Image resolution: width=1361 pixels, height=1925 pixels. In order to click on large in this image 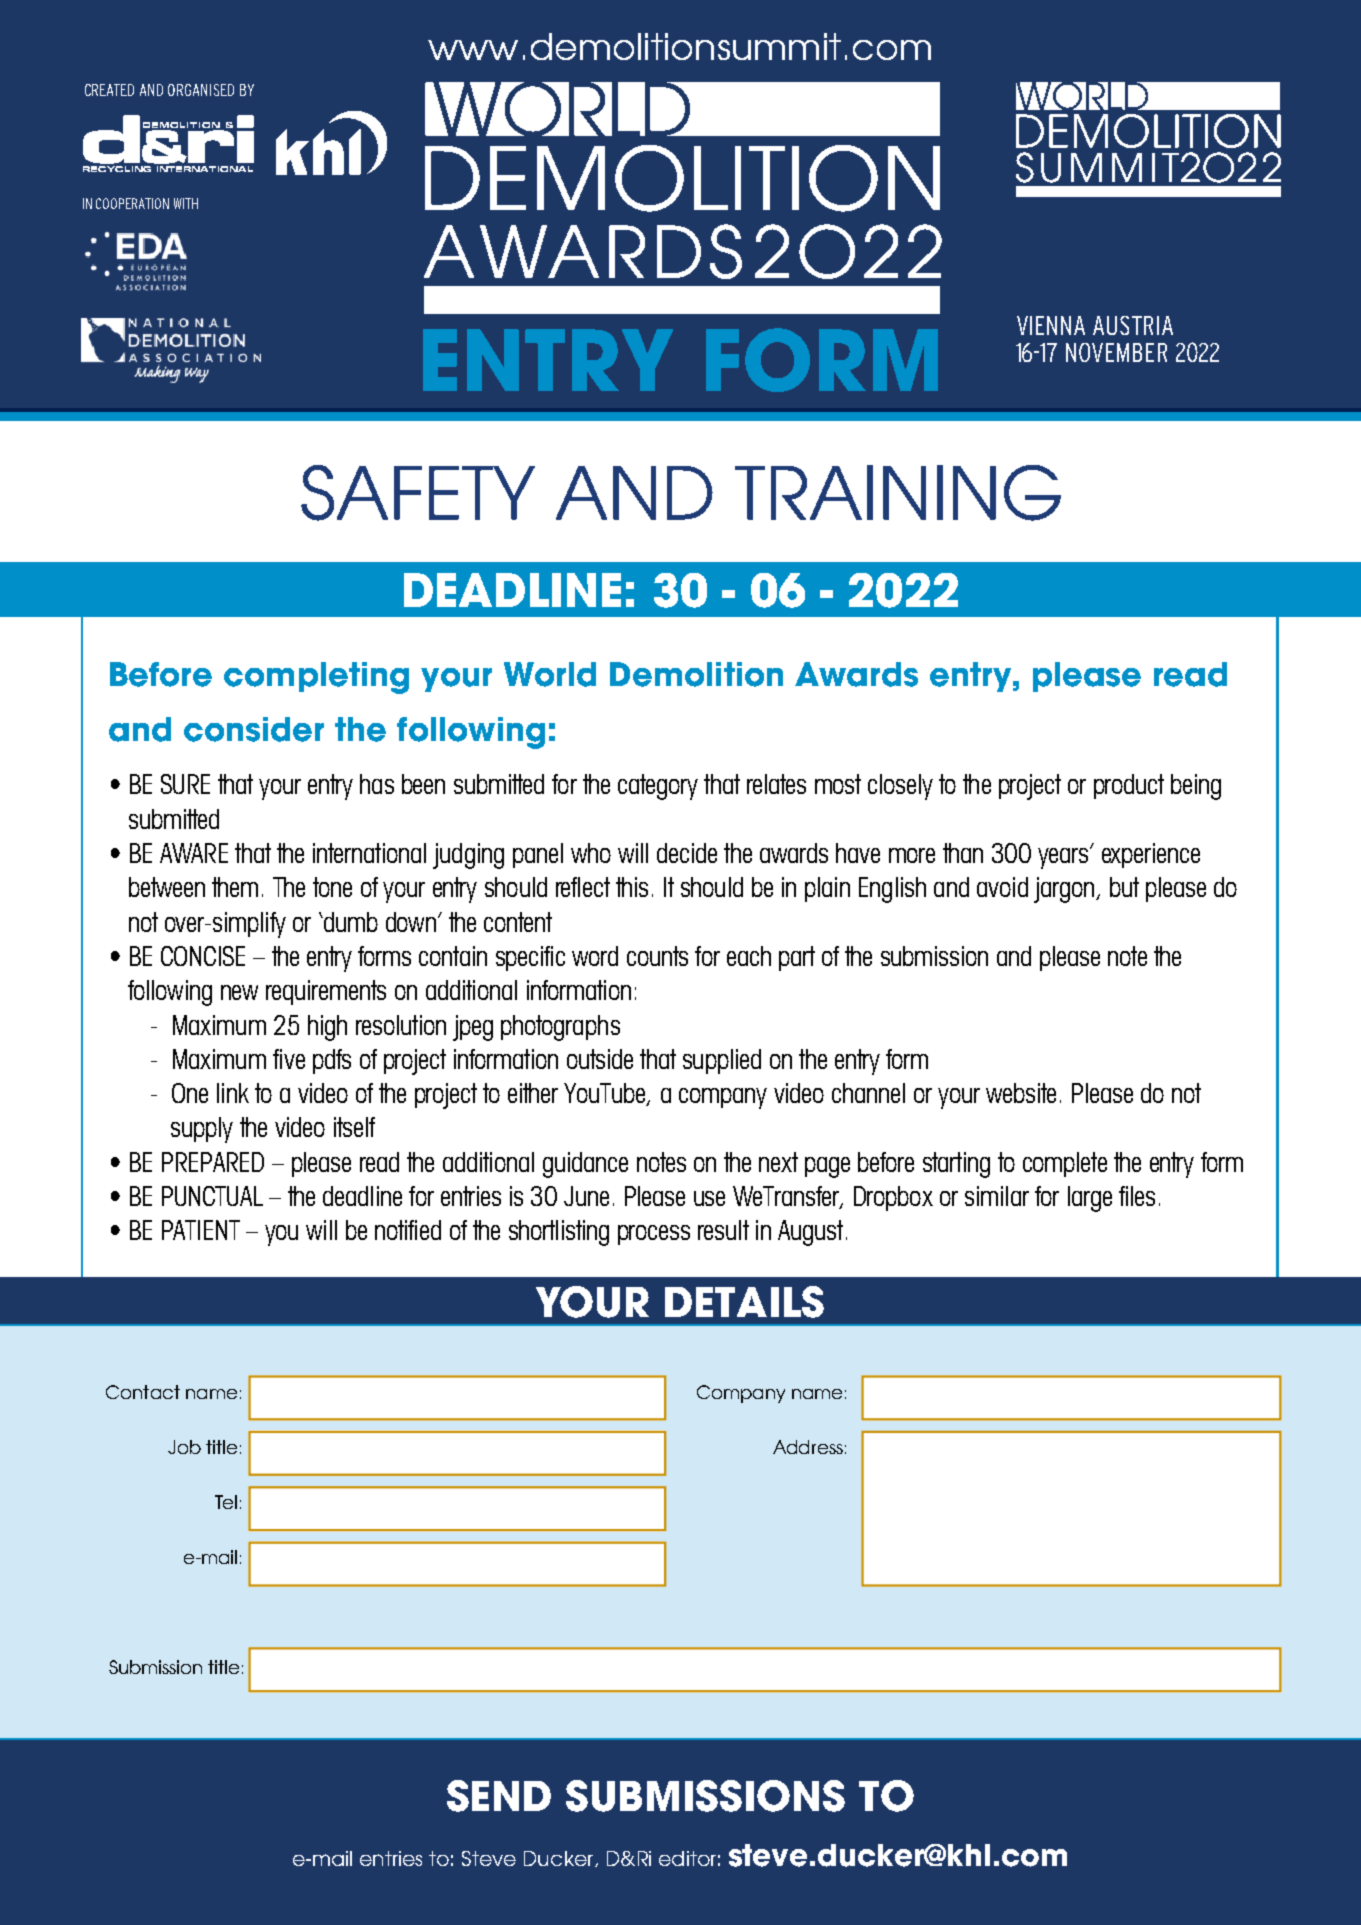, I will do `click(1090, 1199)`.
